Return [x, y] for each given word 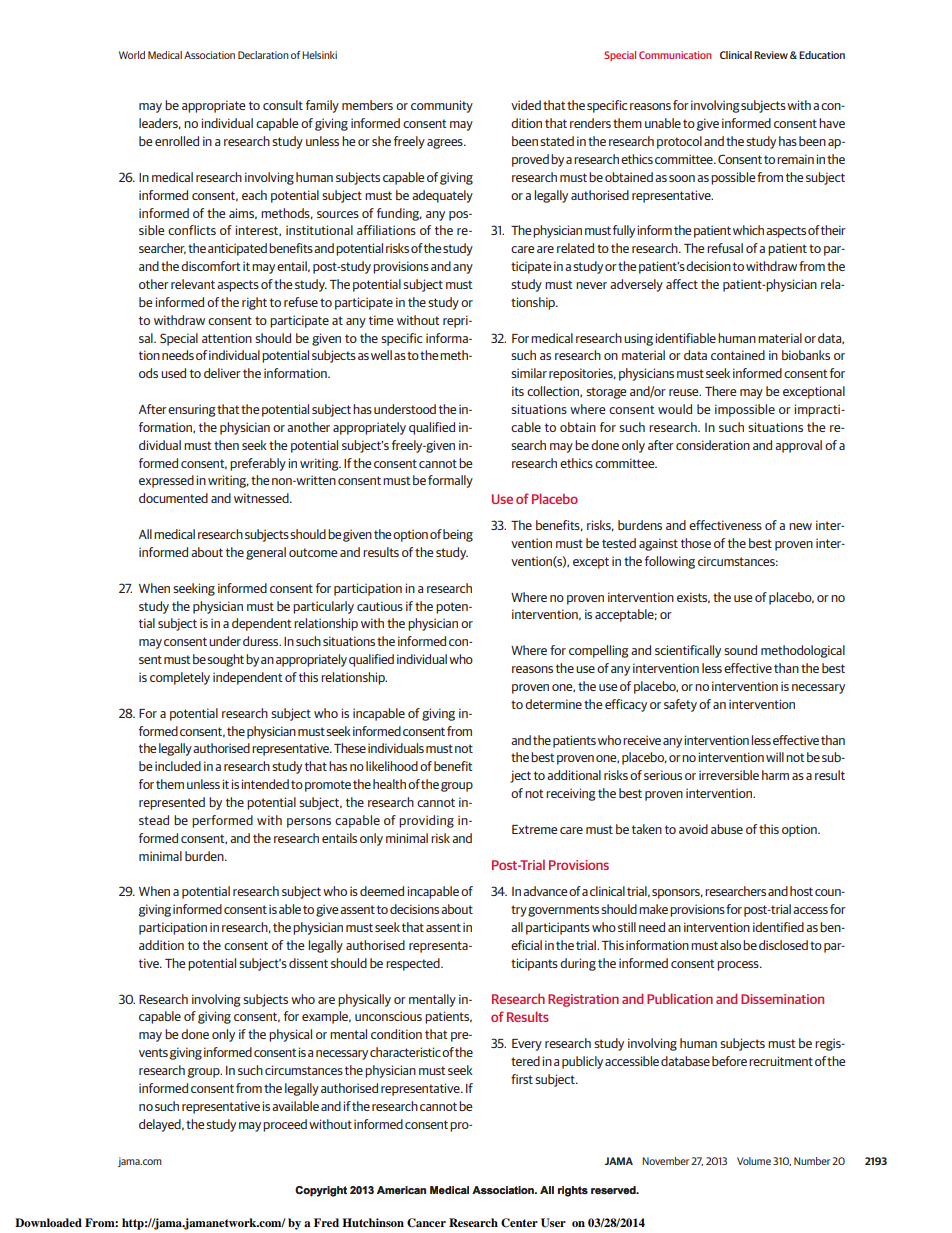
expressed [166, 481]
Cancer [426, 1223]
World [132, 55]
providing [426, 821]
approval [798, 446]
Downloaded [48, 1222]
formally [450, 481]
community [442, 106]
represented [172, 803]
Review [771, 55]
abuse [727, 829]
